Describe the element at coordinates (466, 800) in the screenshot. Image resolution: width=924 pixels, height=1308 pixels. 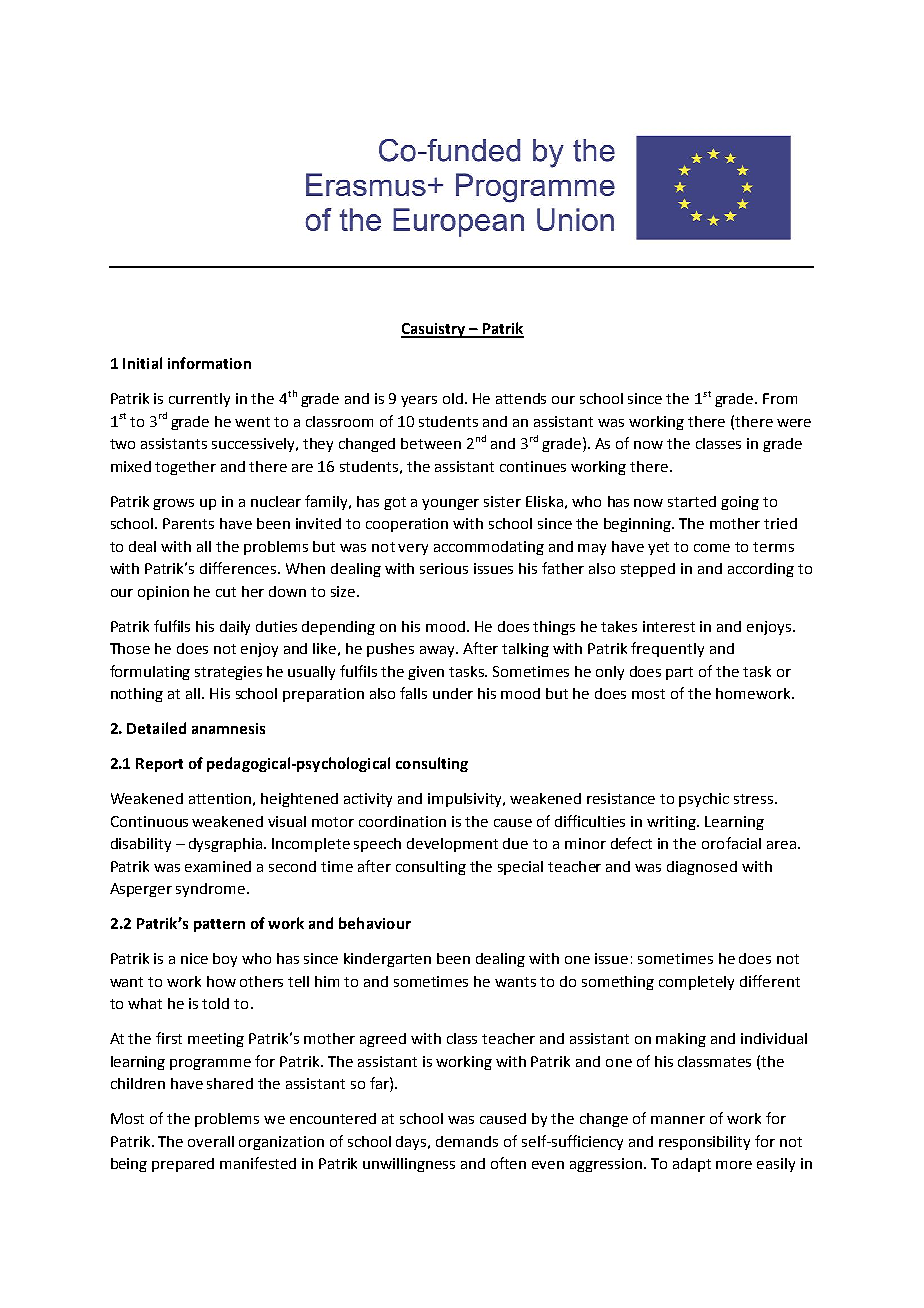
I see `impulsivity` at that location.
